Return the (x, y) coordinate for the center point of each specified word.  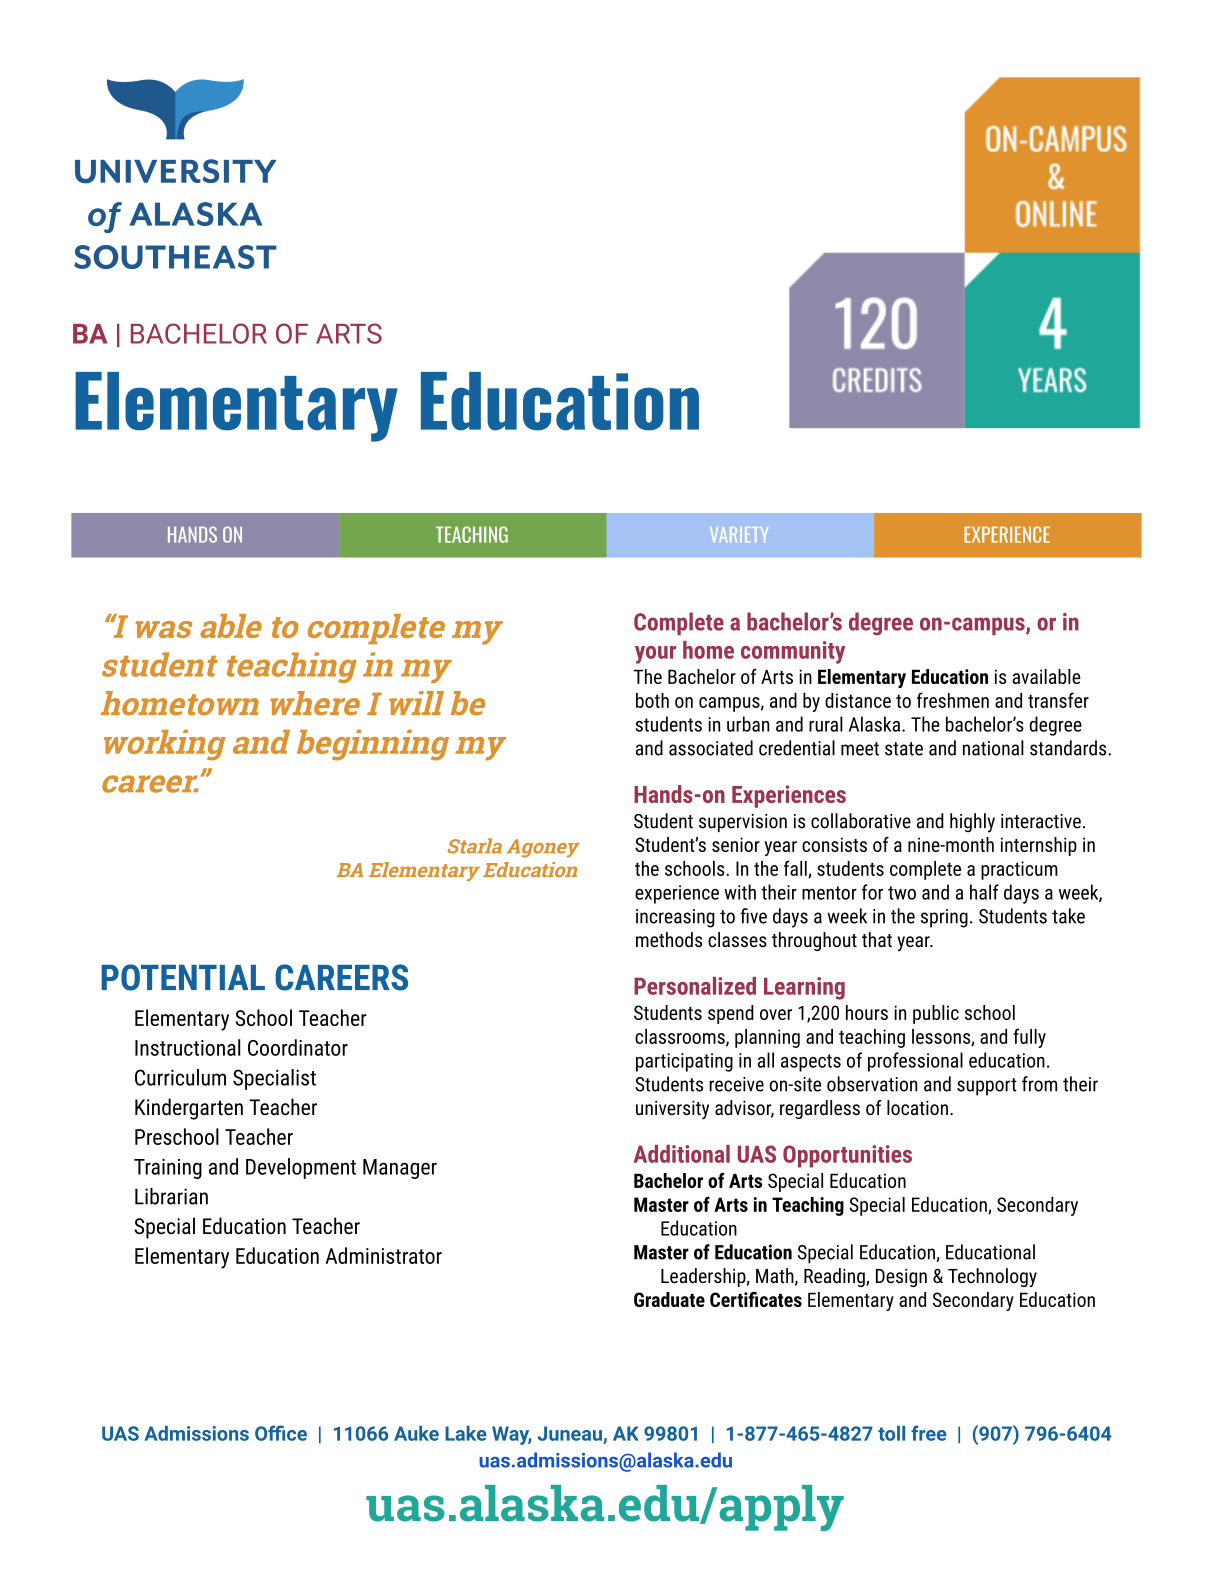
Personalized (695, 986)
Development (301, 1168)
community (793, 652)
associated (711, 748)
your (655, 655)
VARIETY (739, 534)
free (929, 1433)
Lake (466, 1433)
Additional (682, 1154)
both (652, 700)
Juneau (570, 1433)
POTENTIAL (183, 977)
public (936, 1014)
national (993, 748)
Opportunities (847, 1156)
